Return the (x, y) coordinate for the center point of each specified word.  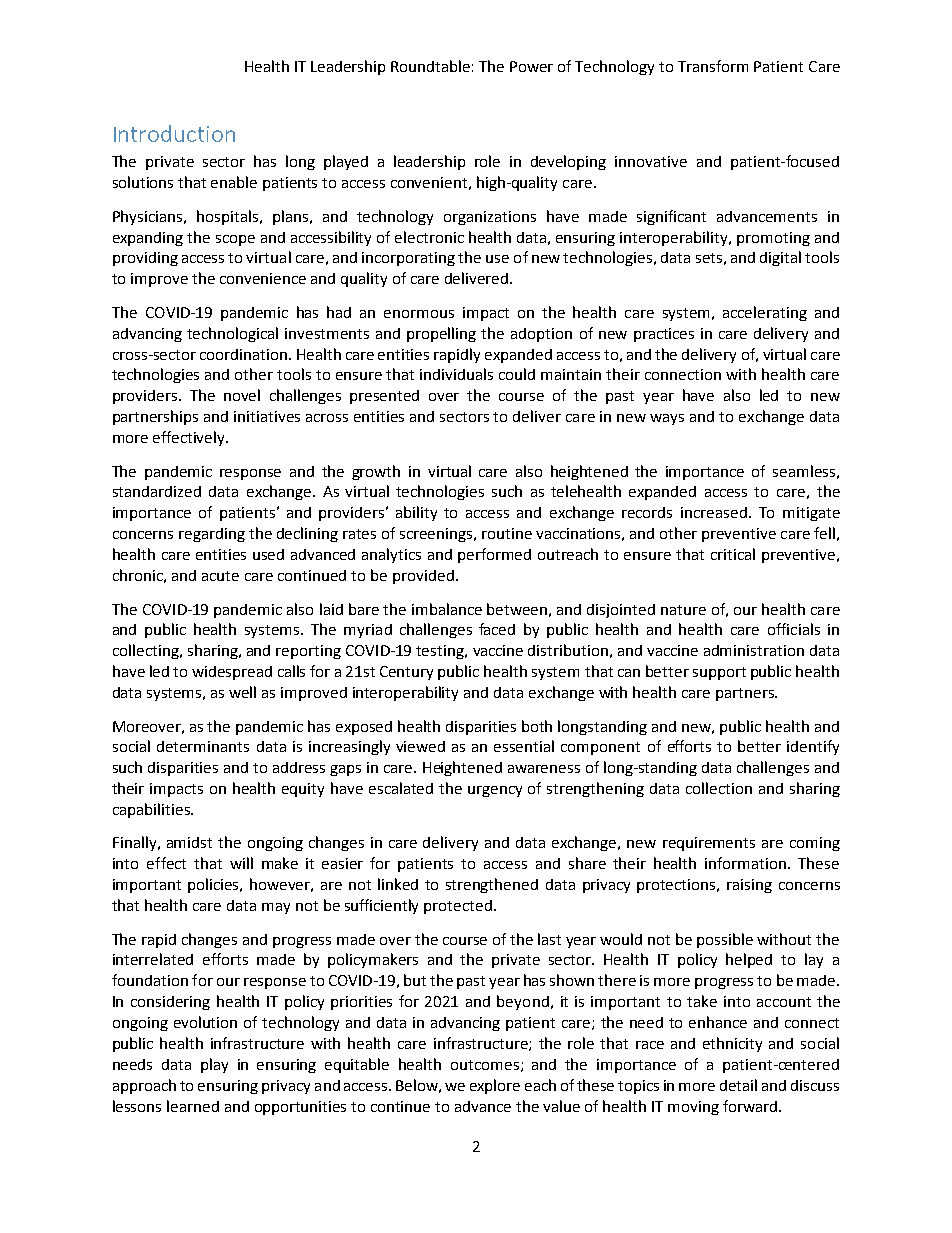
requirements (709, 844)
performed (494, 555)
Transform (713, 66)
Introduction (174, 133)
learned (193, 1106)
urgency (495, 791)
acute (220, 576)
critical (733, 554)
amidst (189, 842)
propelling (441, 334)
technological (232, 334)
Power (531, 66)
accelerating (765, 313)
